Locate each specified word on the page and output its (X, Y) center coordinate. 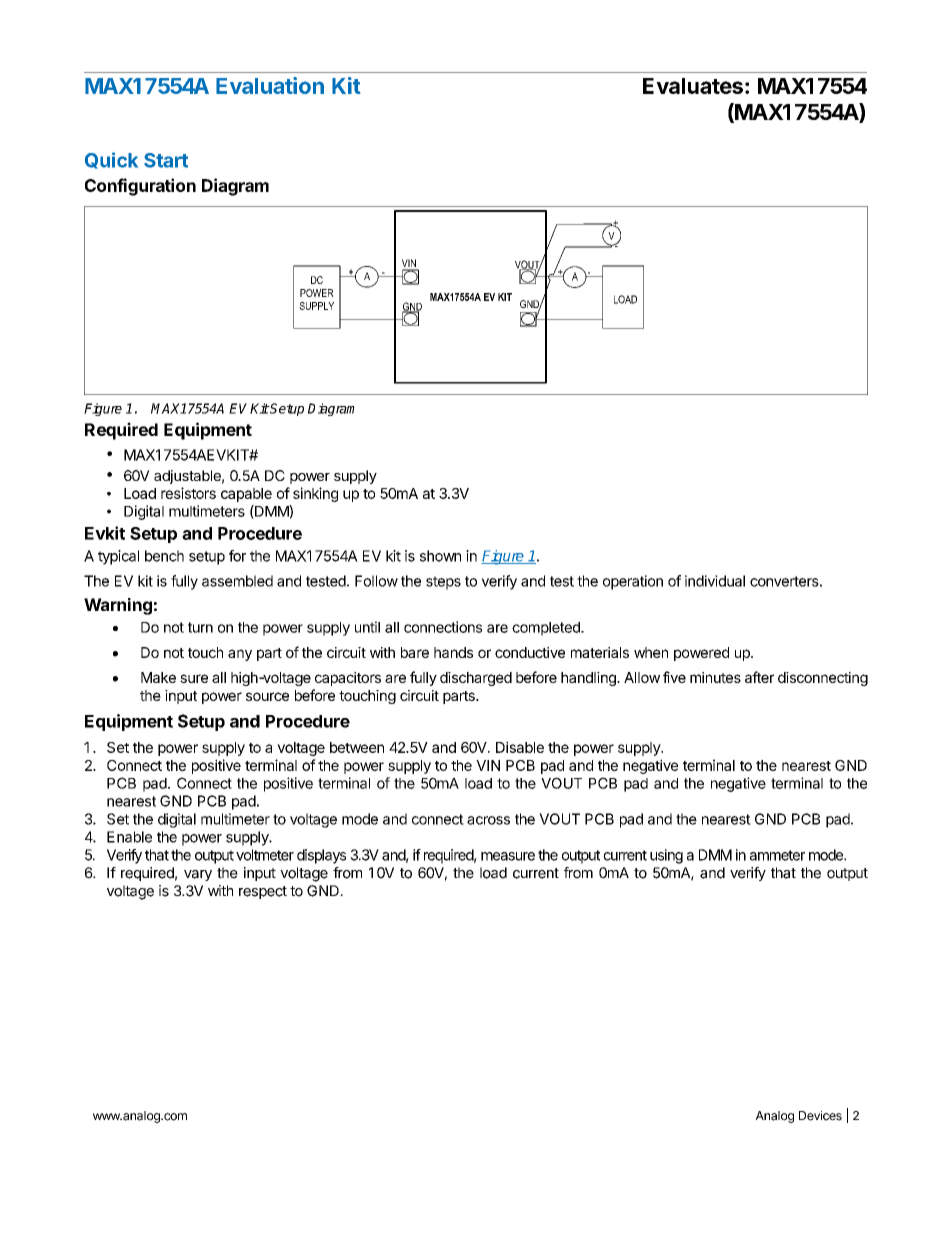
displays (321, 856)
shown (440, 556)
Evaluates (693, 86)
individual (715, 581)
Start (166, 160)
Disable (520, 747)
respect (263, 892)
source (267, 696)
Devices (820, 1116)
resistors (188, 493)
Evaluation (270, 85)
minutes (715, 677)
